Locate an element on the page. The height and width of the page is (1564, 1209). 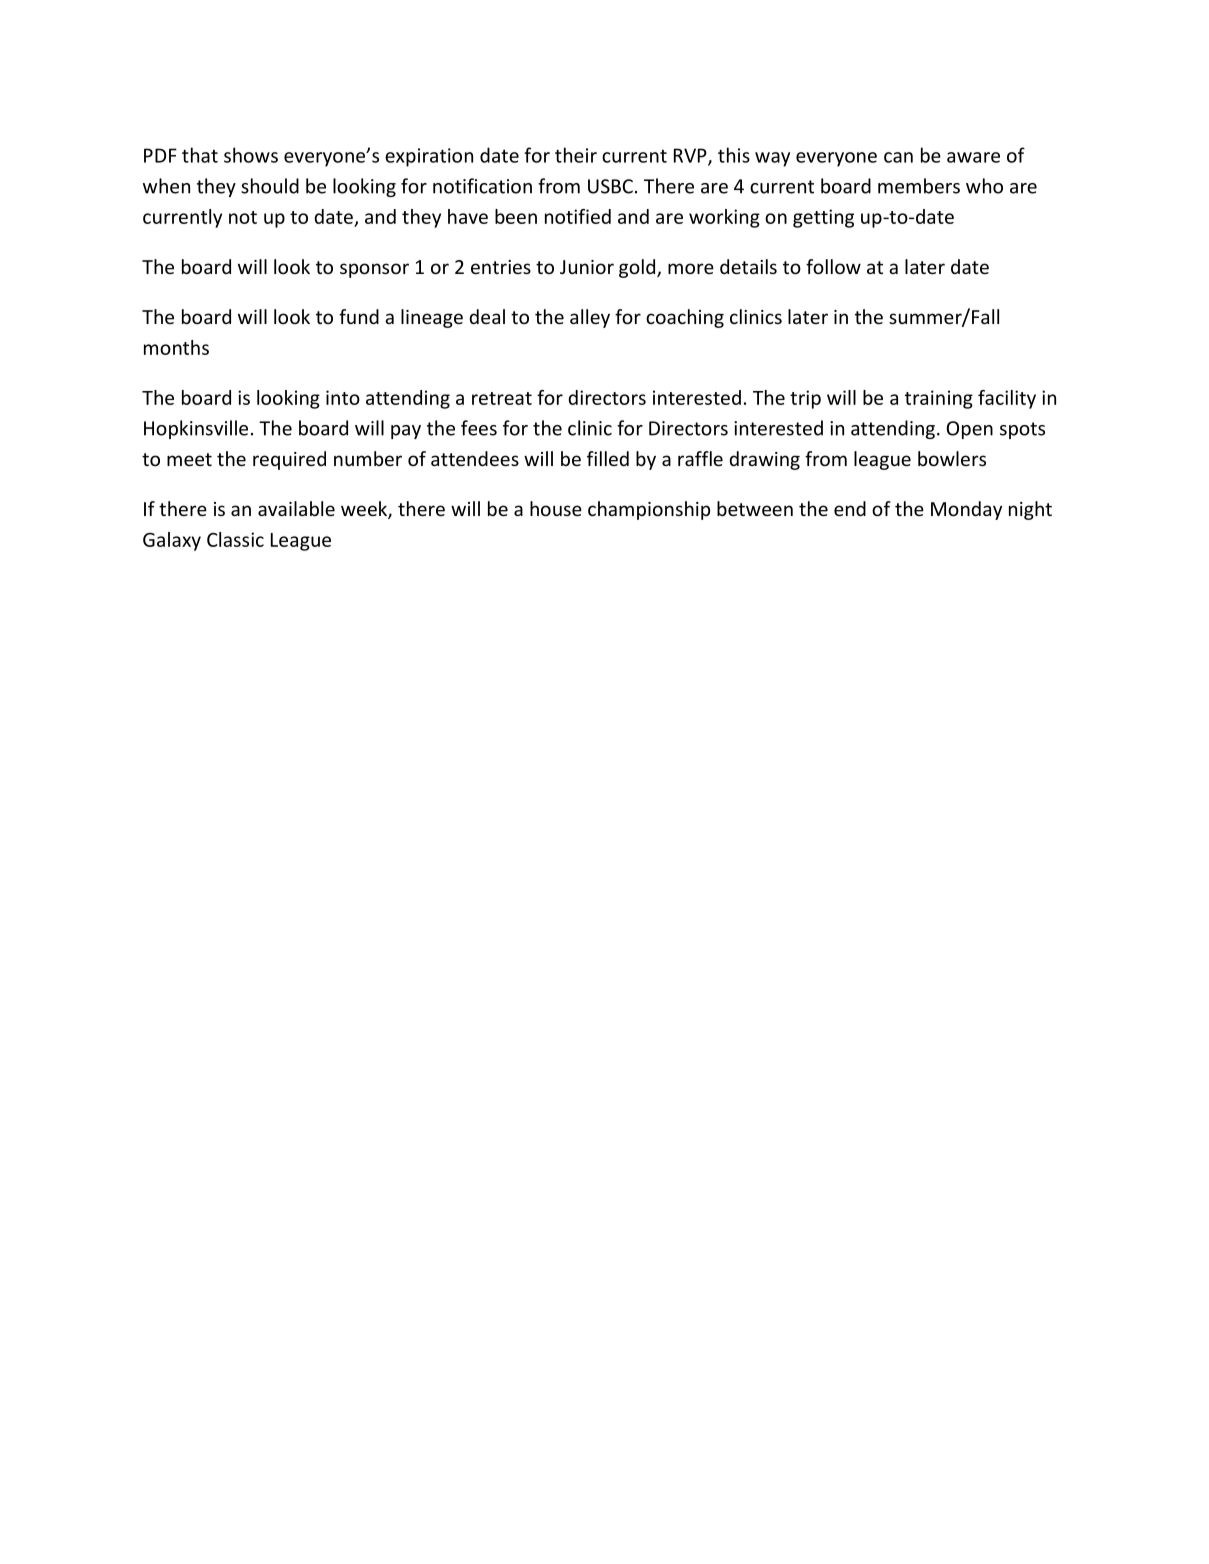
training is located at coordinates (939, 399).
